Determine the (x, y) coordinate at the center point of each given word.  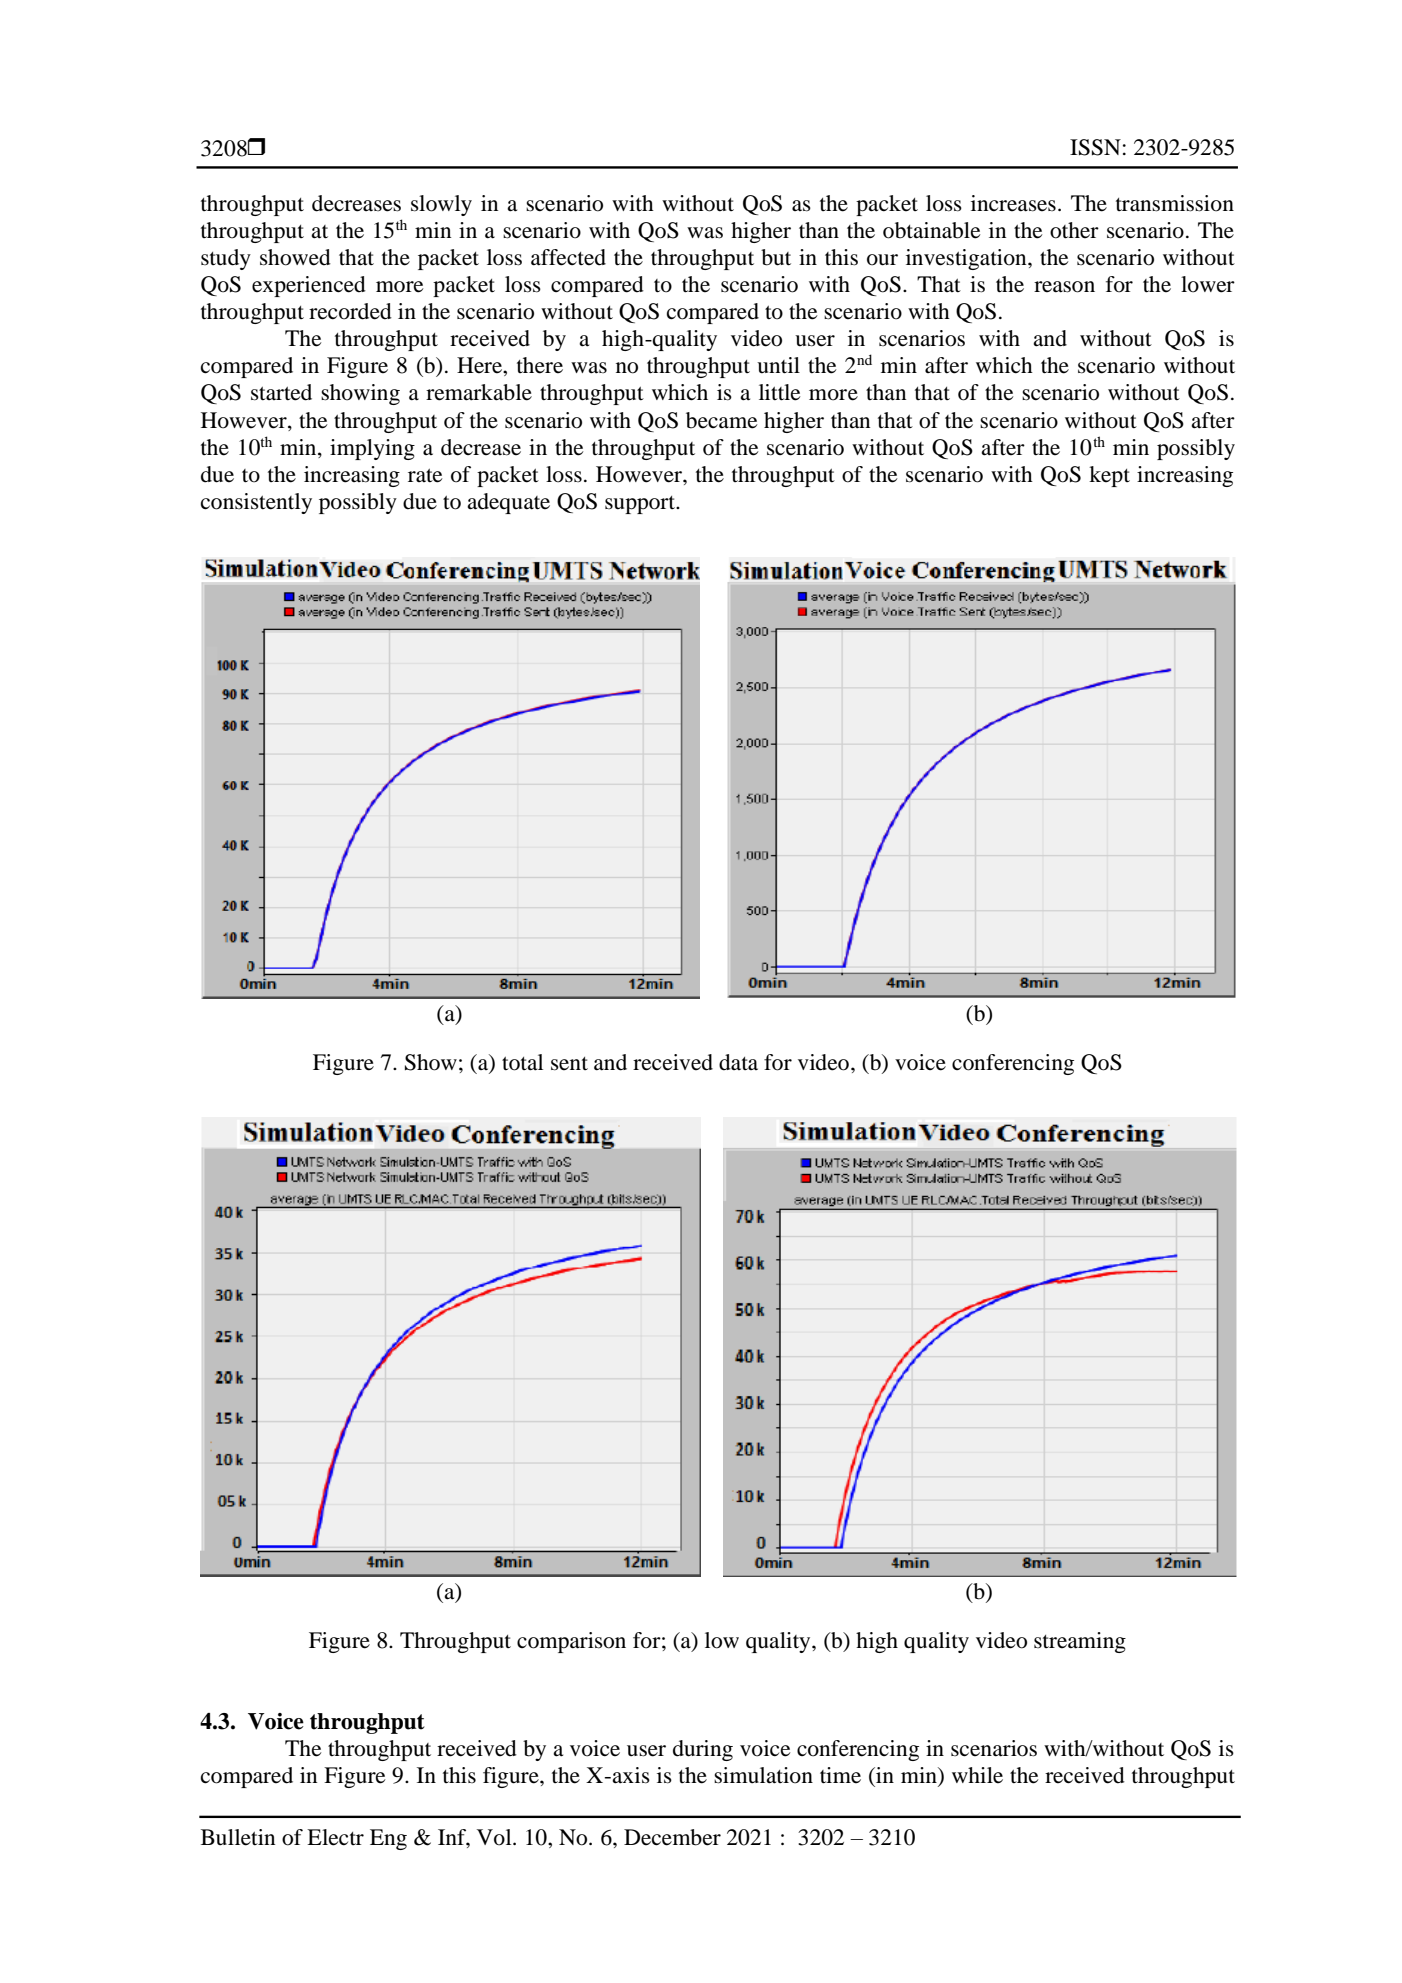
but (776, 257)
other (1074, 230)
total (522, 1062)
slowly (441, 205)
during (703, 1750)
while (977, 1775)
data (738, 1062)
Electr (335, 1837)
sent (569, 1064)
